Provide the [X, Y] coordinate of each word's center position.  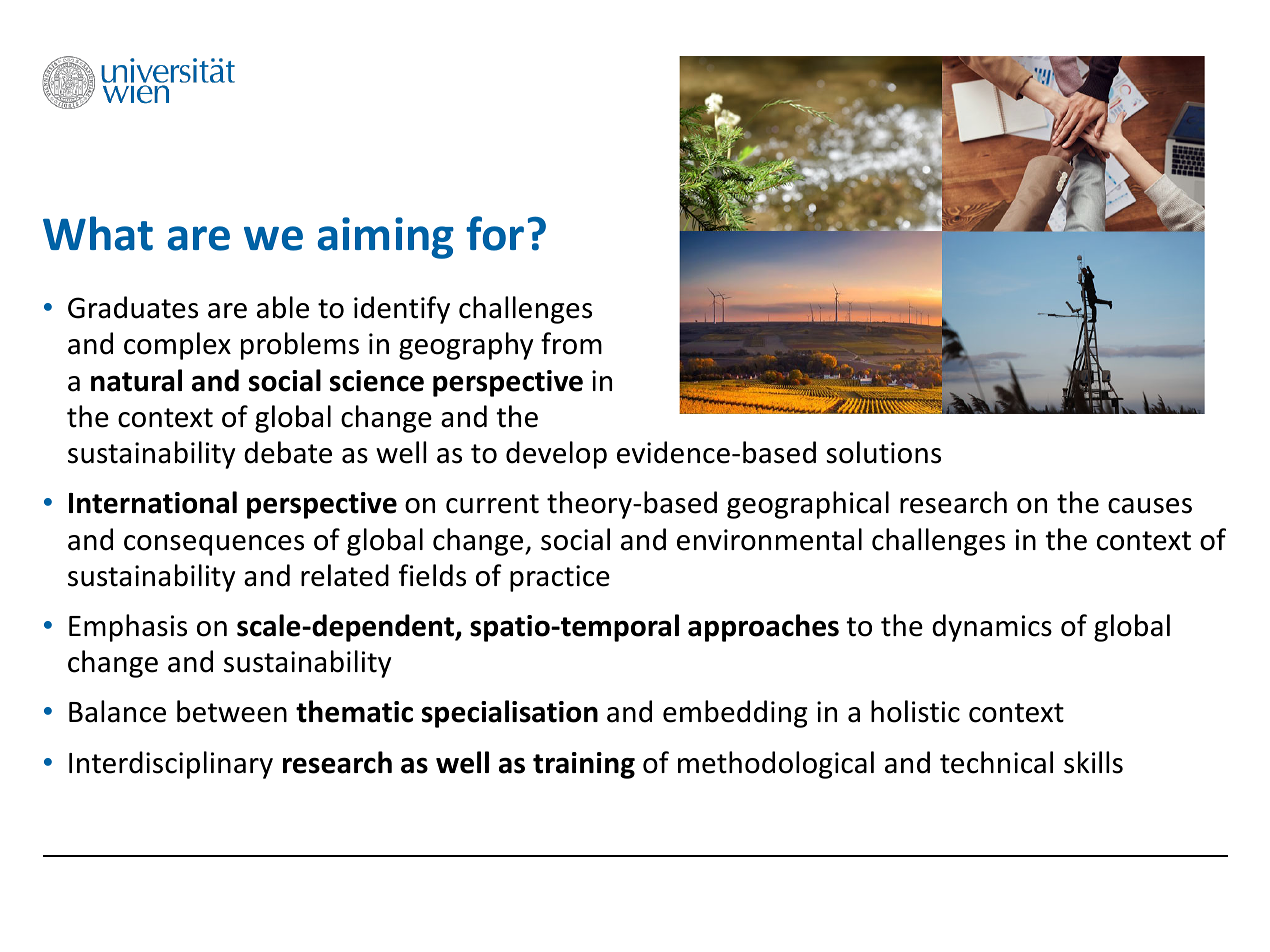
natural [136, 380]
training [584, 765]
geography [466, 346]
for [495, 233]
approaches [763, 628]
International [153, 502]
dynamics [992, 628]
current [492, 504]
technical [996, 762]
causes [1150, 506]
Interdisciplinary [171, 765]
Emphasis [128, 628]
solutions [883, 452]
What [98, 233]
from [571, 343]
